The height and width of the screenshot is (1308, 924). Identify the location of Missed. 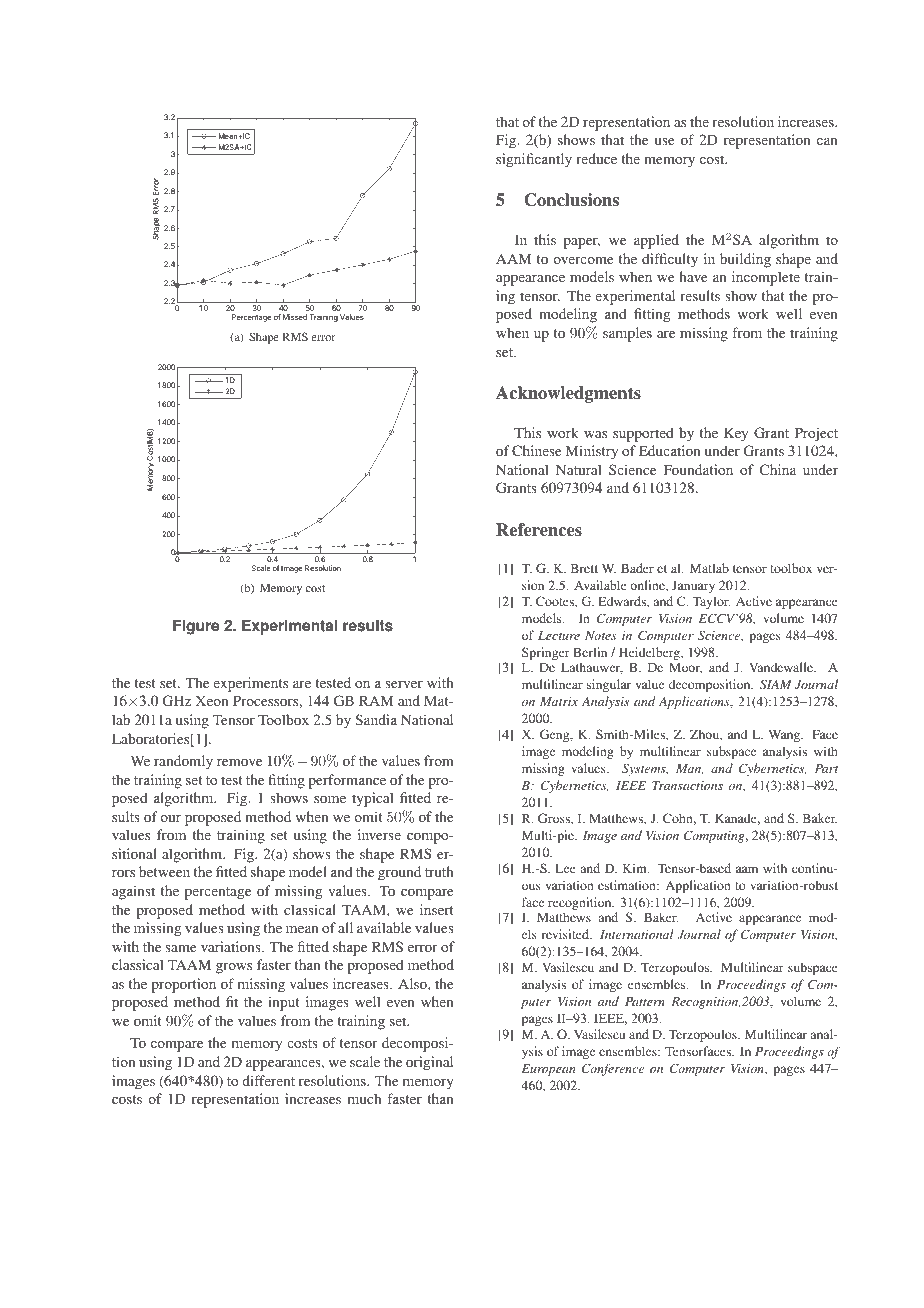
(295, 317).
